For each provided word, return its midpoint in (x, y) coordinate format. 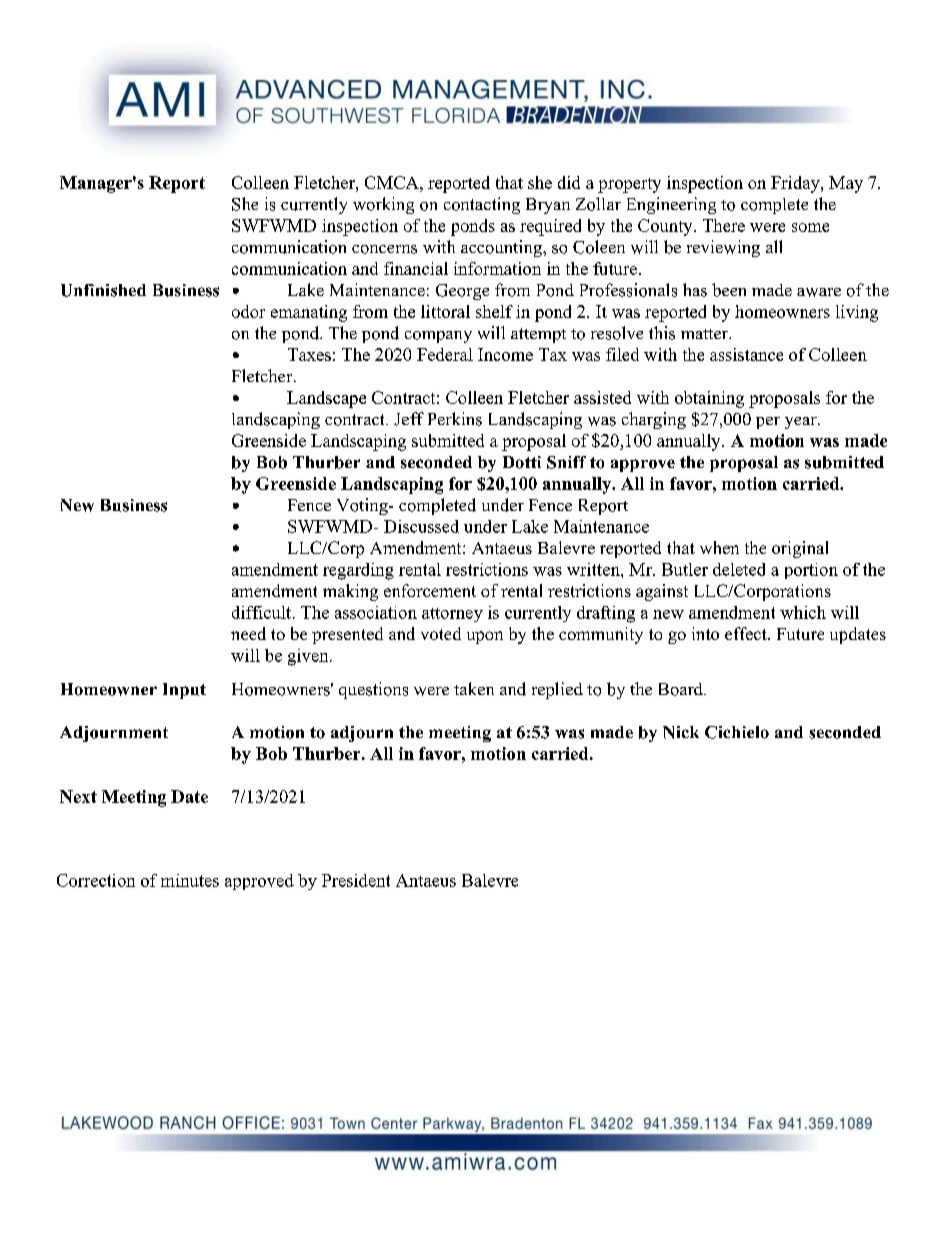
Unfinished (103, 290)
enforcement (430, 590)
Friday (796, 184)
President (356, 880)
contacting (482, 205)
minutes (190, 880)
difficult (261, 612)
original (800, 549)
